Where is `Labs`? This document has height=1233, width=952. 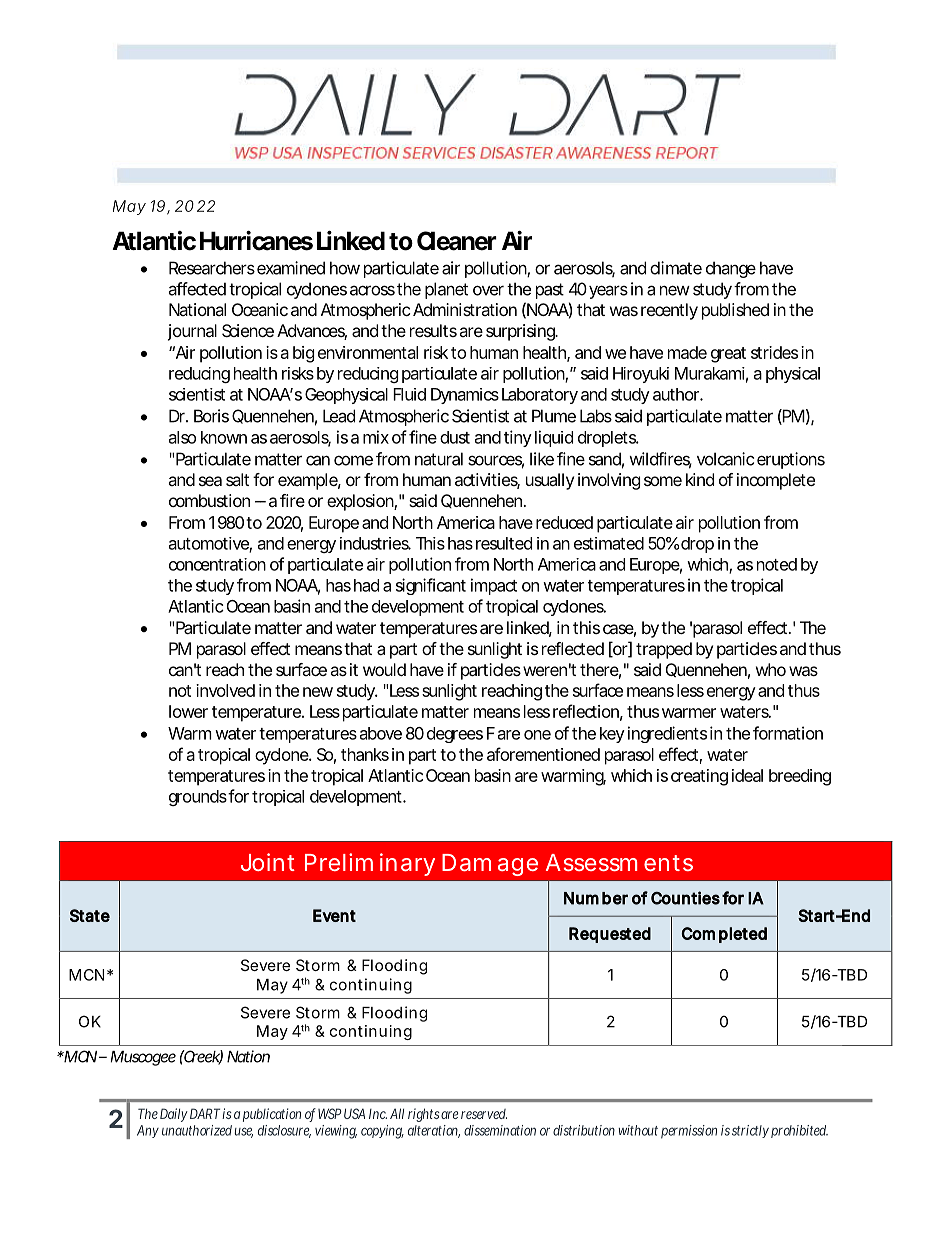
Labs is located at coordinates (596, 416).
